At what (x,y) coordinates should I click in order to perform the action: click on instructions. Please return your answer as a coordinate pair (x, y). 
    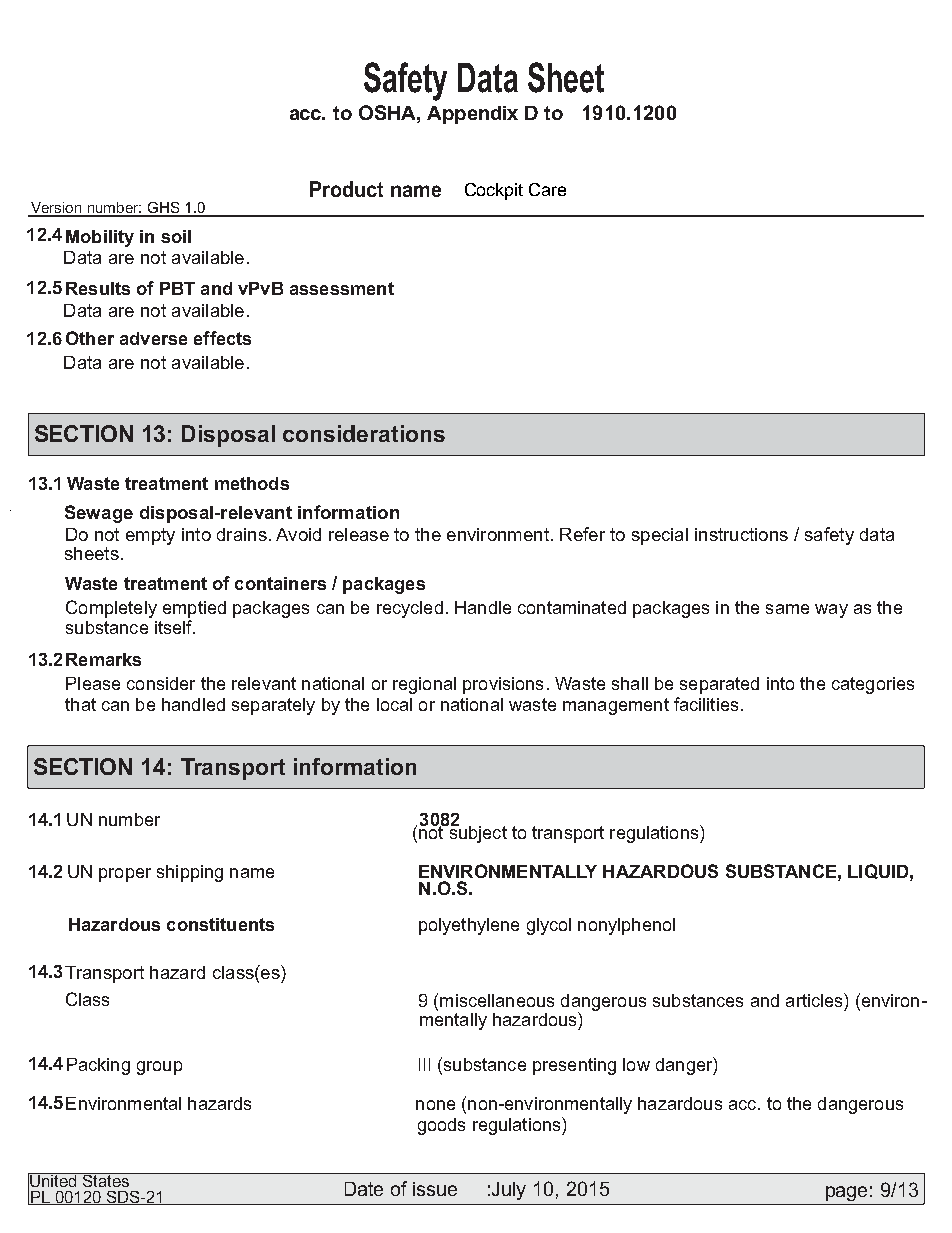
    Looking at the image, I should click on (741, 534).
